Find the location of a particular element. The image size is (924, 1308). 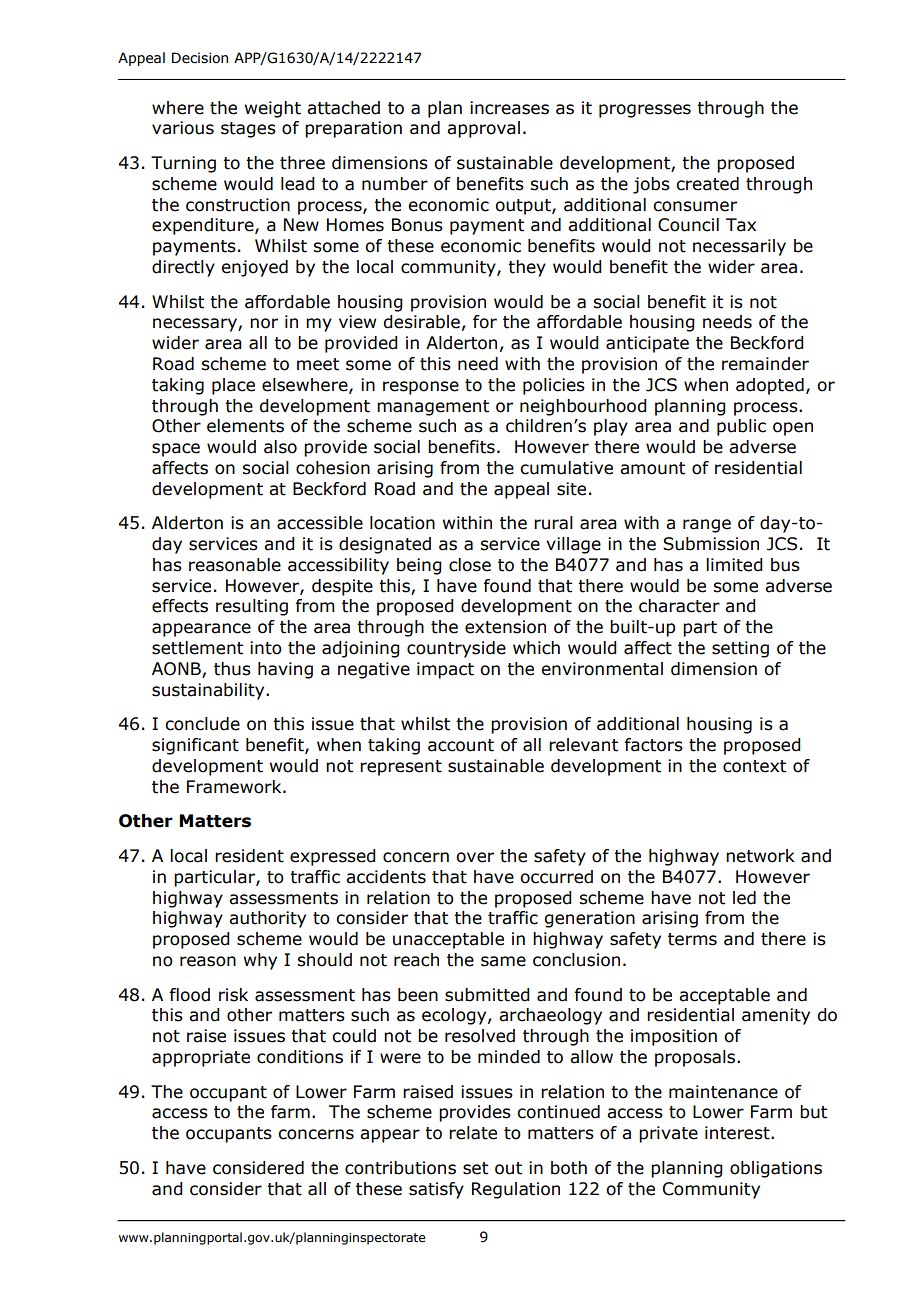

progresses is located at coordinates (645, 111).
